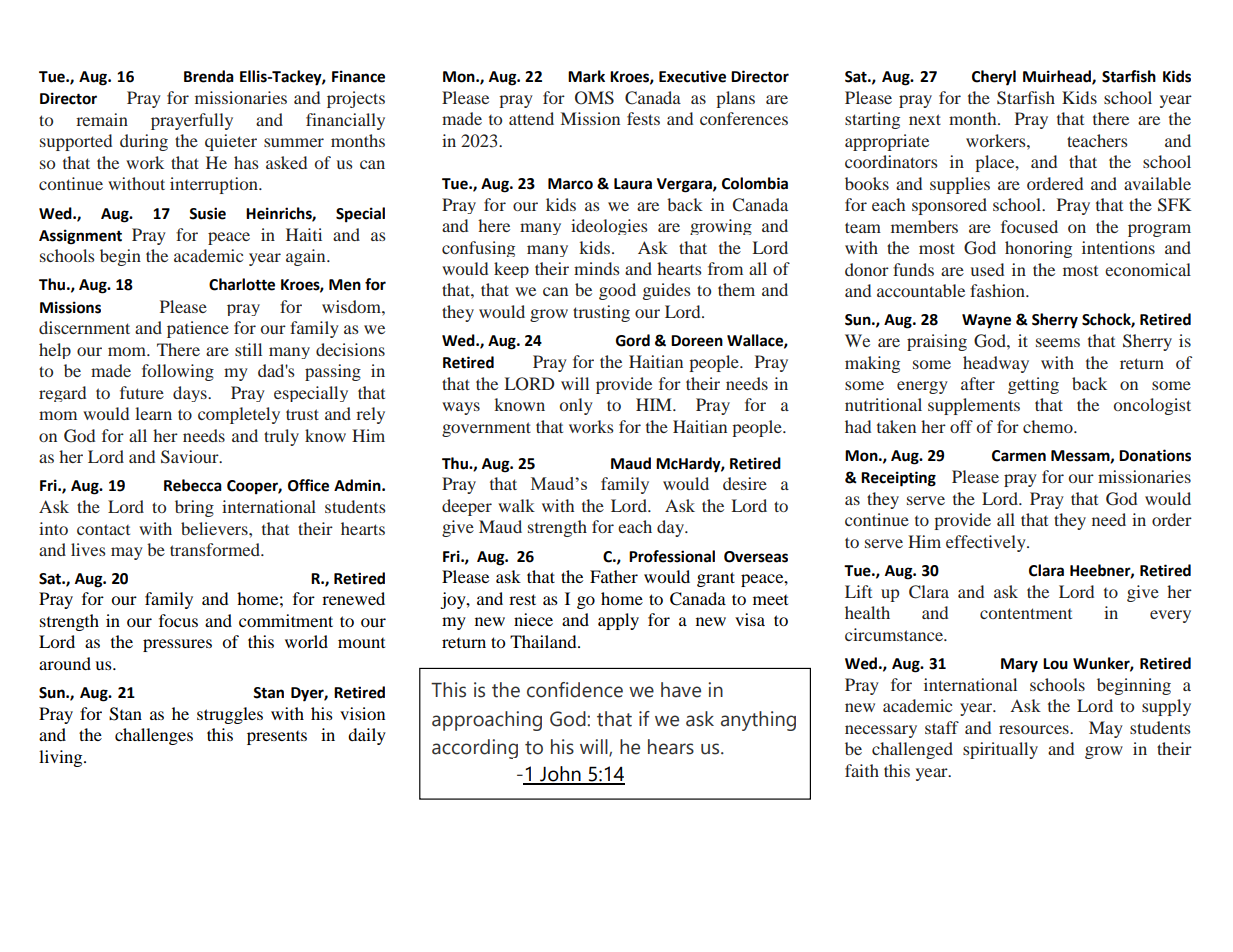 The height and width of the screenshot is (952, 1233). What do you see at coordinates (994, 78) in the screenshot?
I see `Cheryl` at bounding box center [994, 78].
